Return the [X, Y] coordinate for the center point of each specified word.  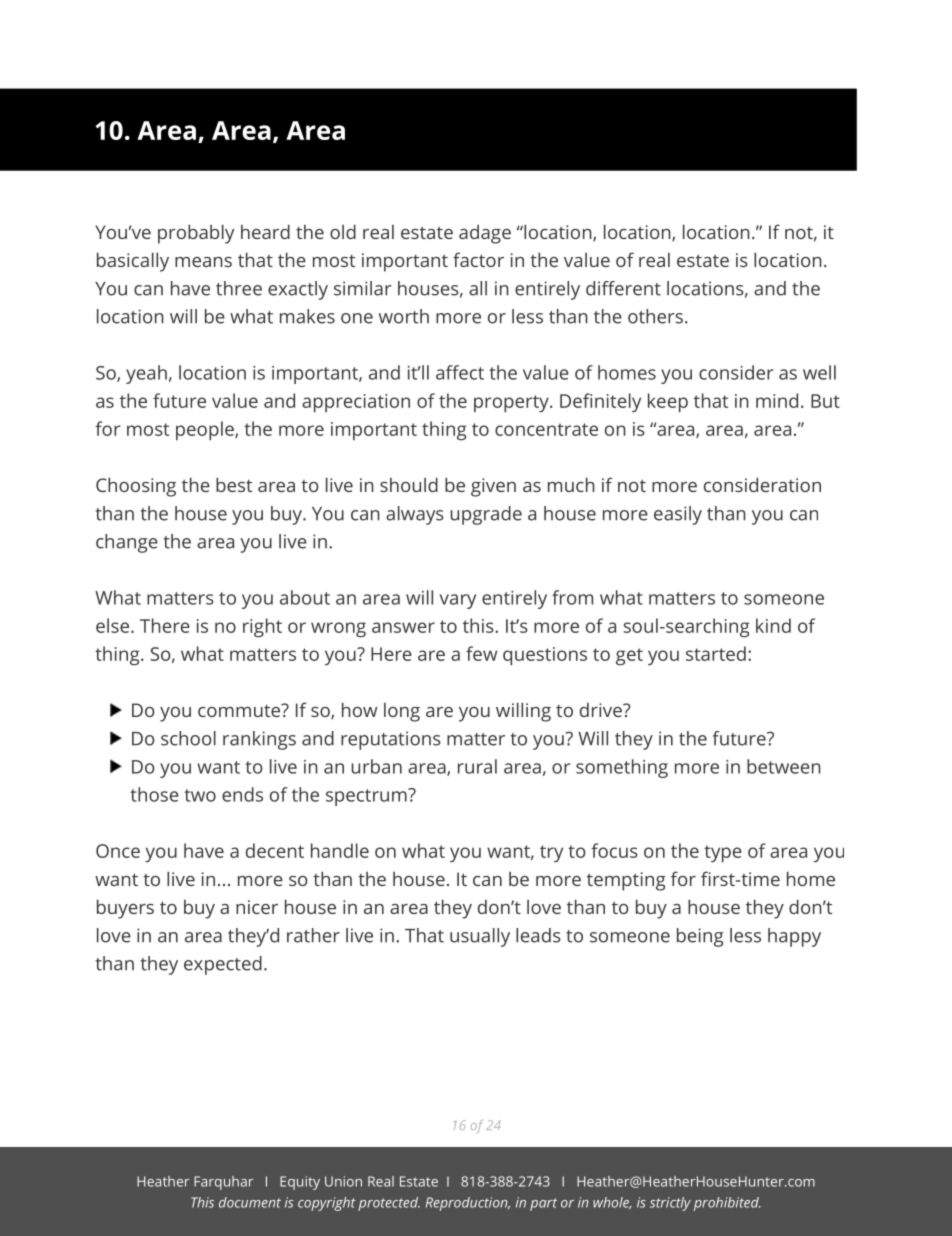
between [784, 766]
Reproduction [468, 1204]
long [402, 712]
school [188, 738]
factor [478, 259]
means [203, 262]
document [250, 1202]
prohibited [727, 1204]
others [655, 316]
